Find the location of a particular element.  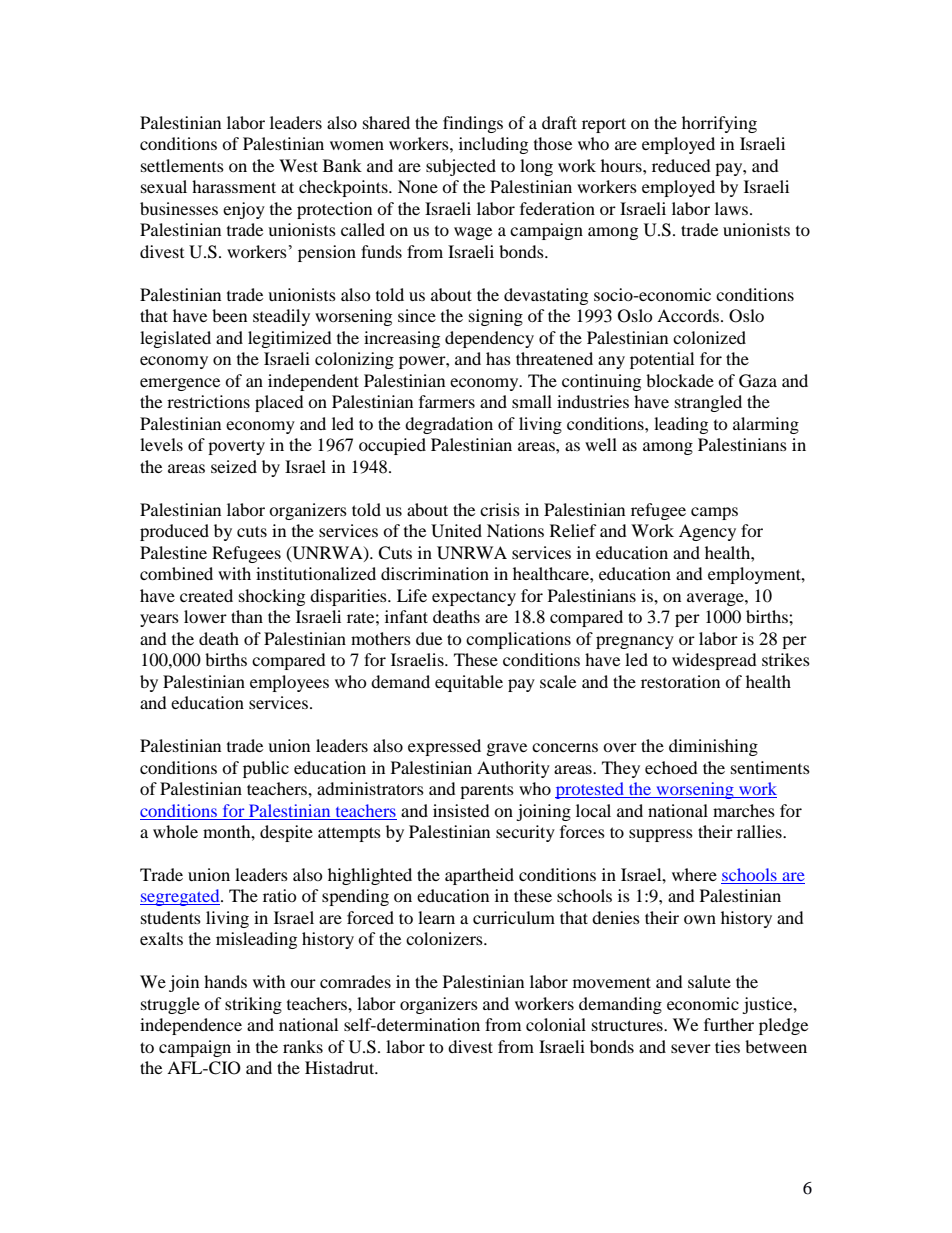

reduced is located at coordinates (681, 165).
